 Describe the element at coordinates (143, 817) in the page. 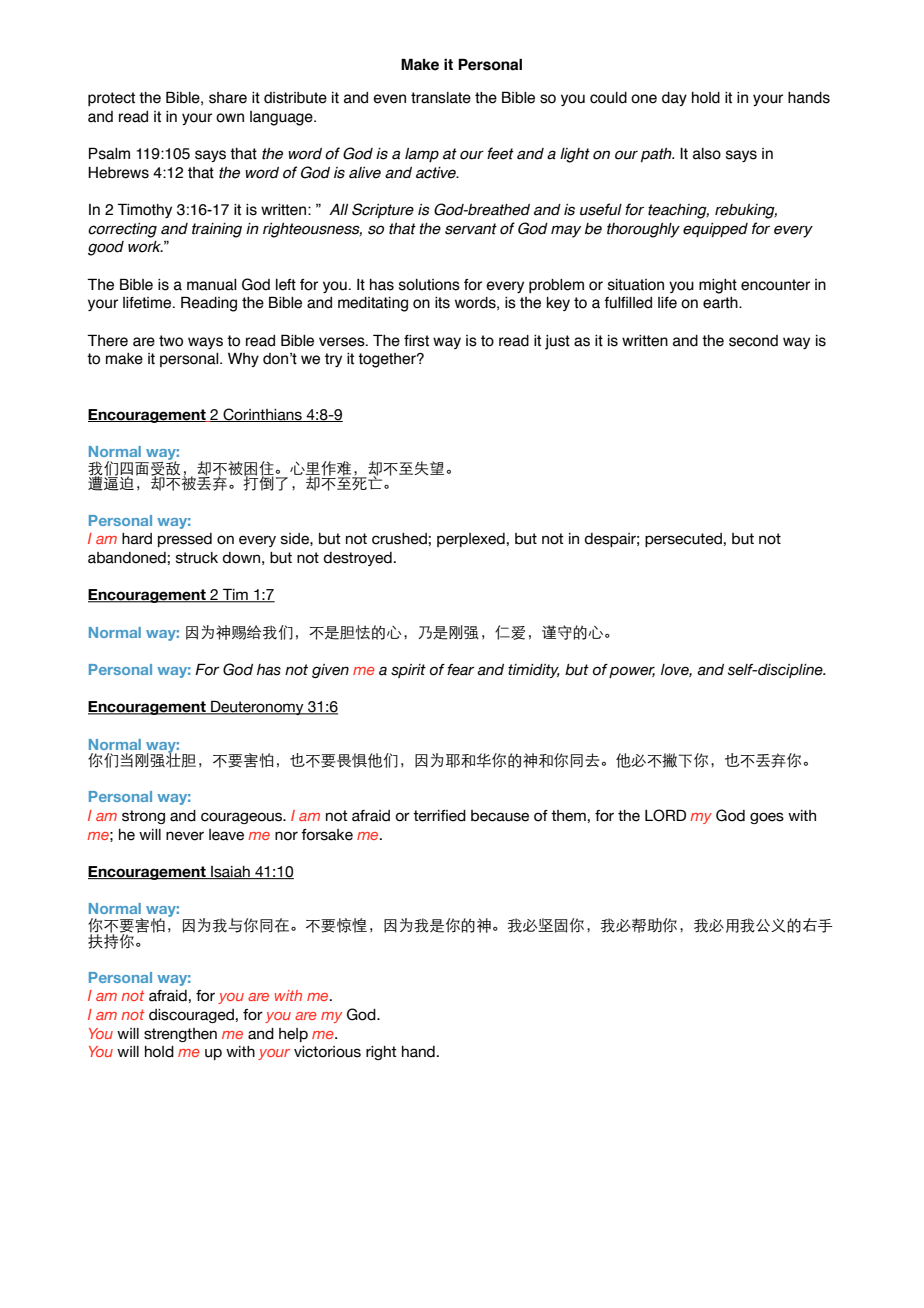

I see `strong` at that location.
